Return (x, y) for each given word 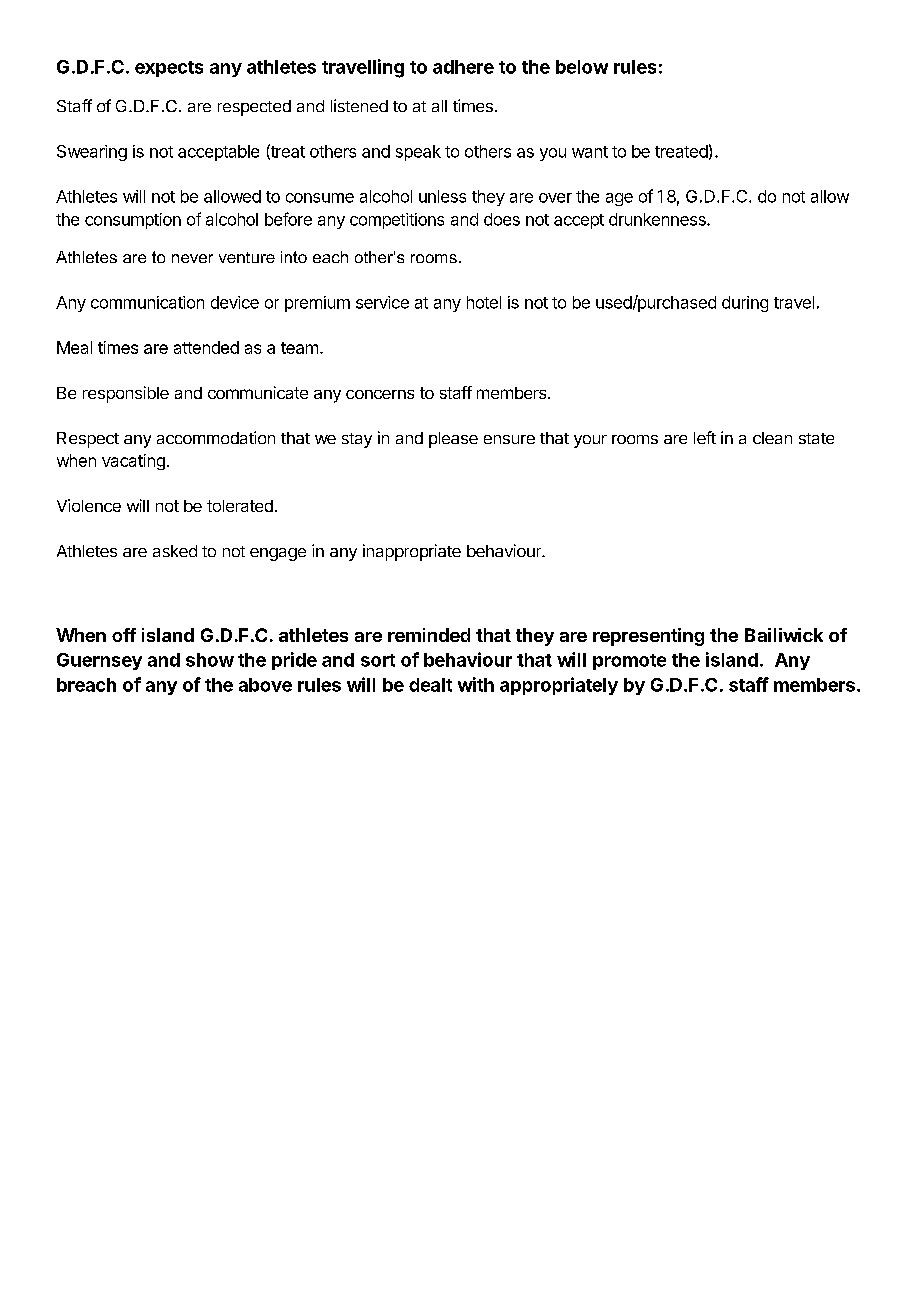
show (210, 660)
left (705, 437)
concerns (380, 394)
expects (169, 69)
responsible (126, 394)
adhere (463, 67)
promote (629, 662)
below (582, 67)
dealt (430, 685)
